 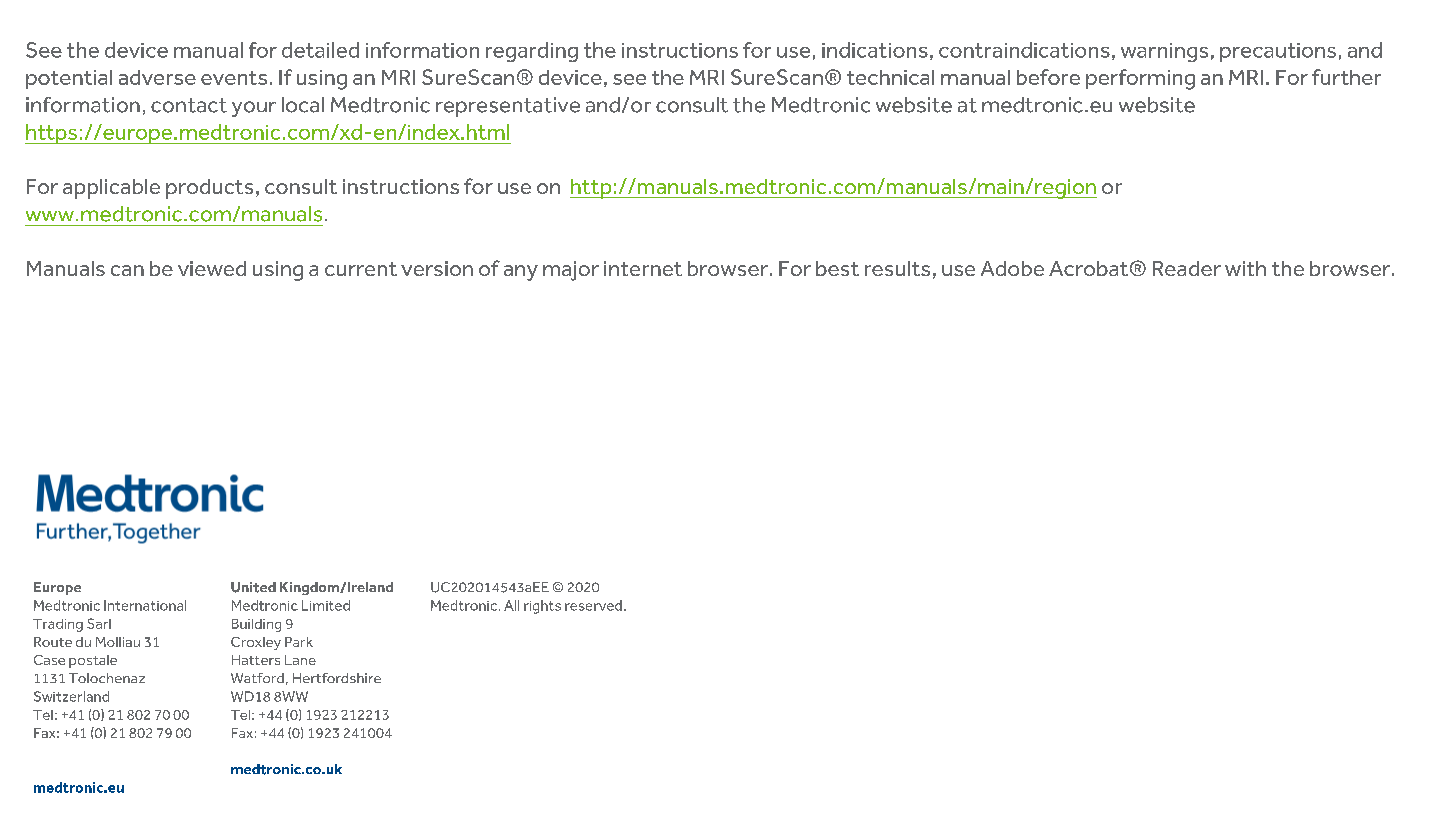 I want to click on United, so click(x=253, y=587).
